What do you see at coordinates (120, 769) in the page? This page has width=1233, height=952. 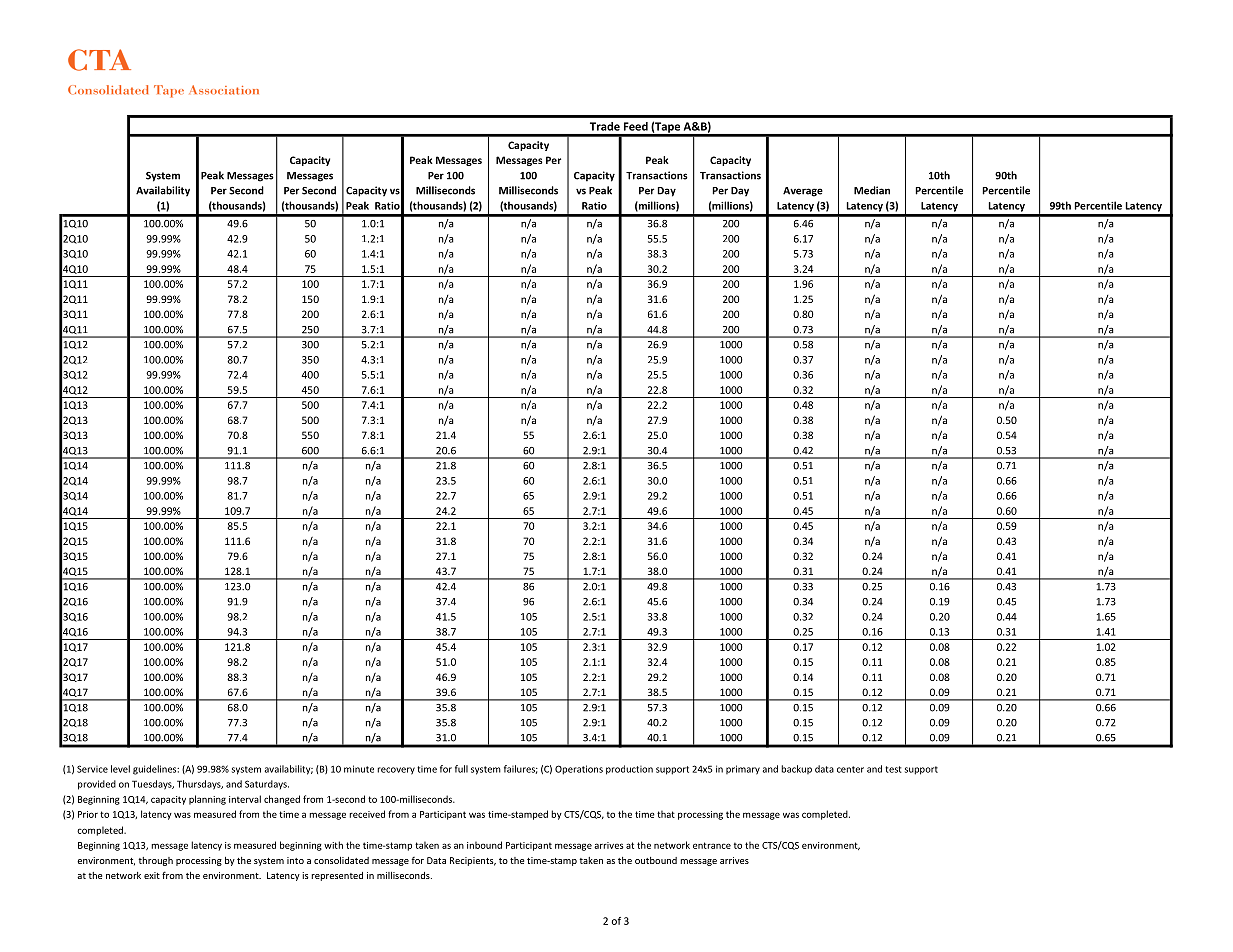 I see `level` at bounding box center [120, 769].
